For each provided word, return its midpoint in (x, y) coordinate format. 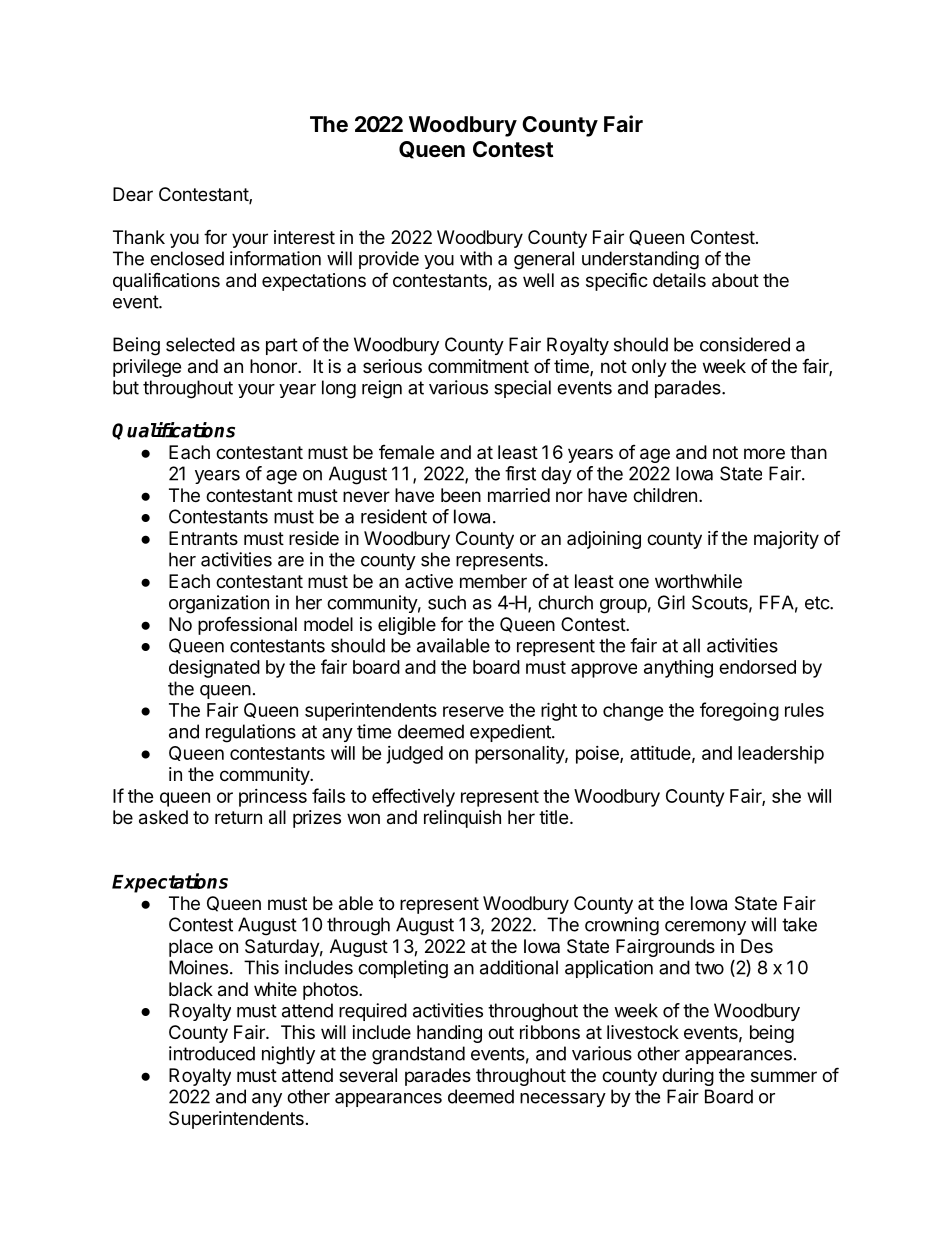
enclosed (187, 258)
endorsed (757, 667)
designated (214, 668)
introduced (212, 1053)
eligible (407, 626)
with (476, 258)
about (735, 280)
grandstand (418, 1055)
